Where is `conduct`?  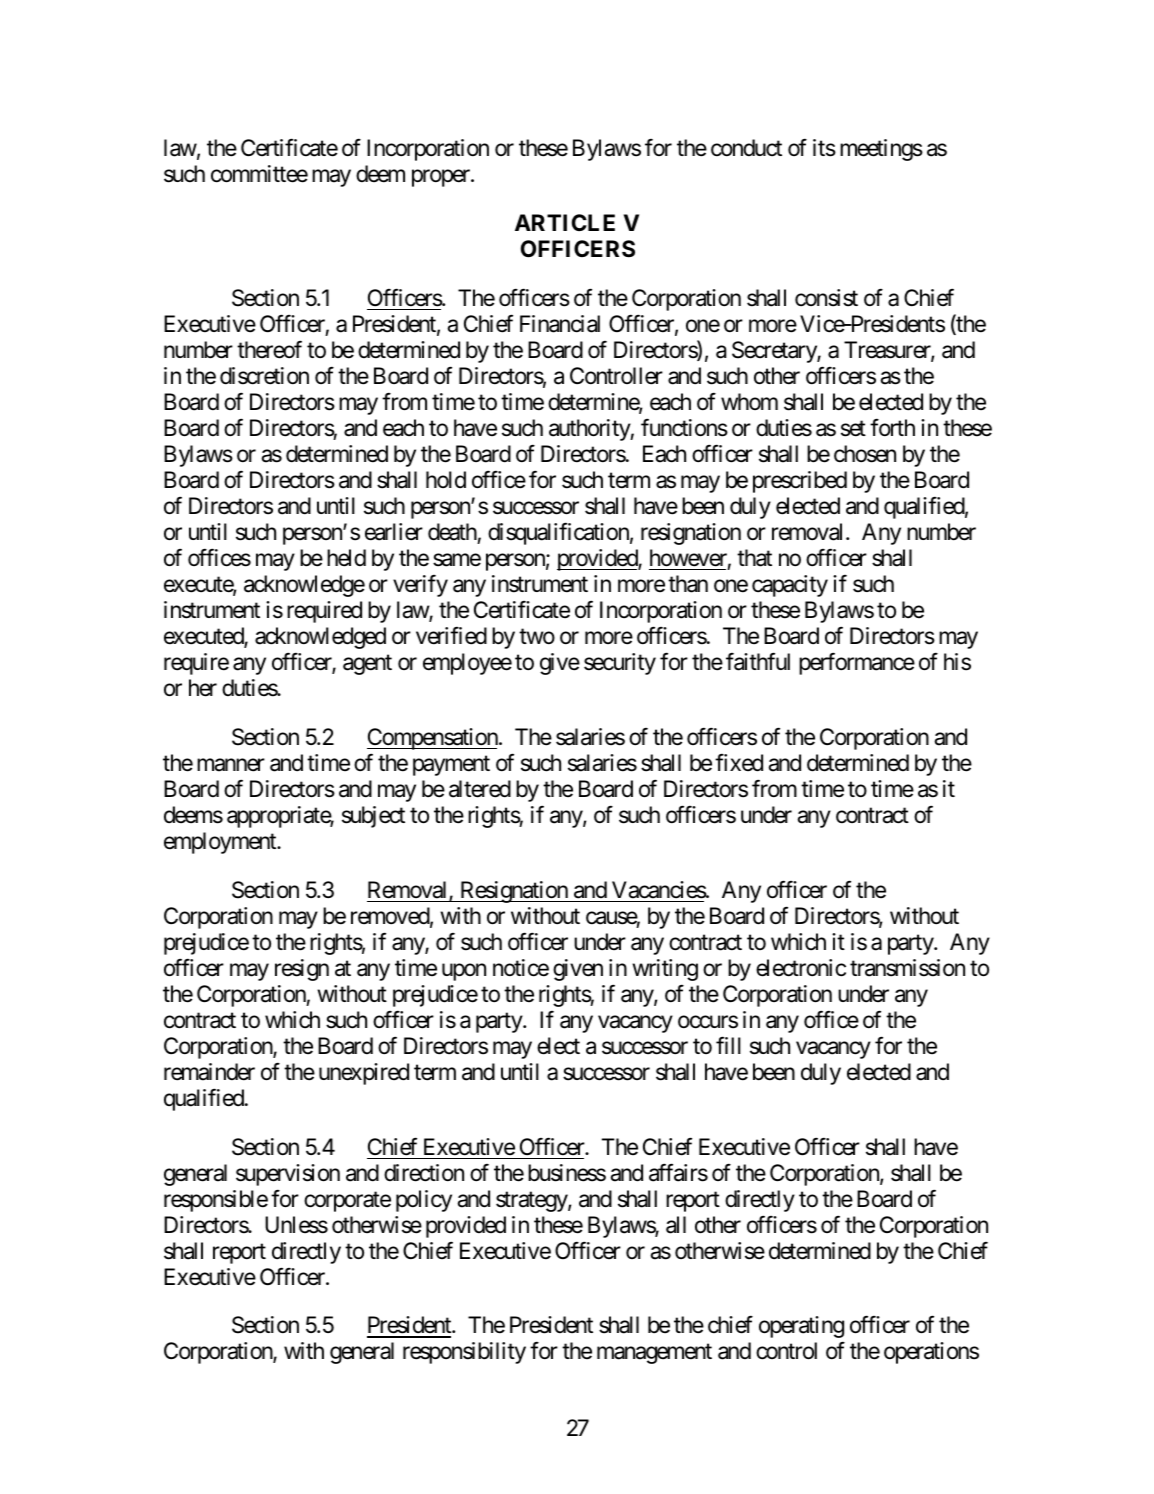 conduct is located at coordinates (746, 148).
